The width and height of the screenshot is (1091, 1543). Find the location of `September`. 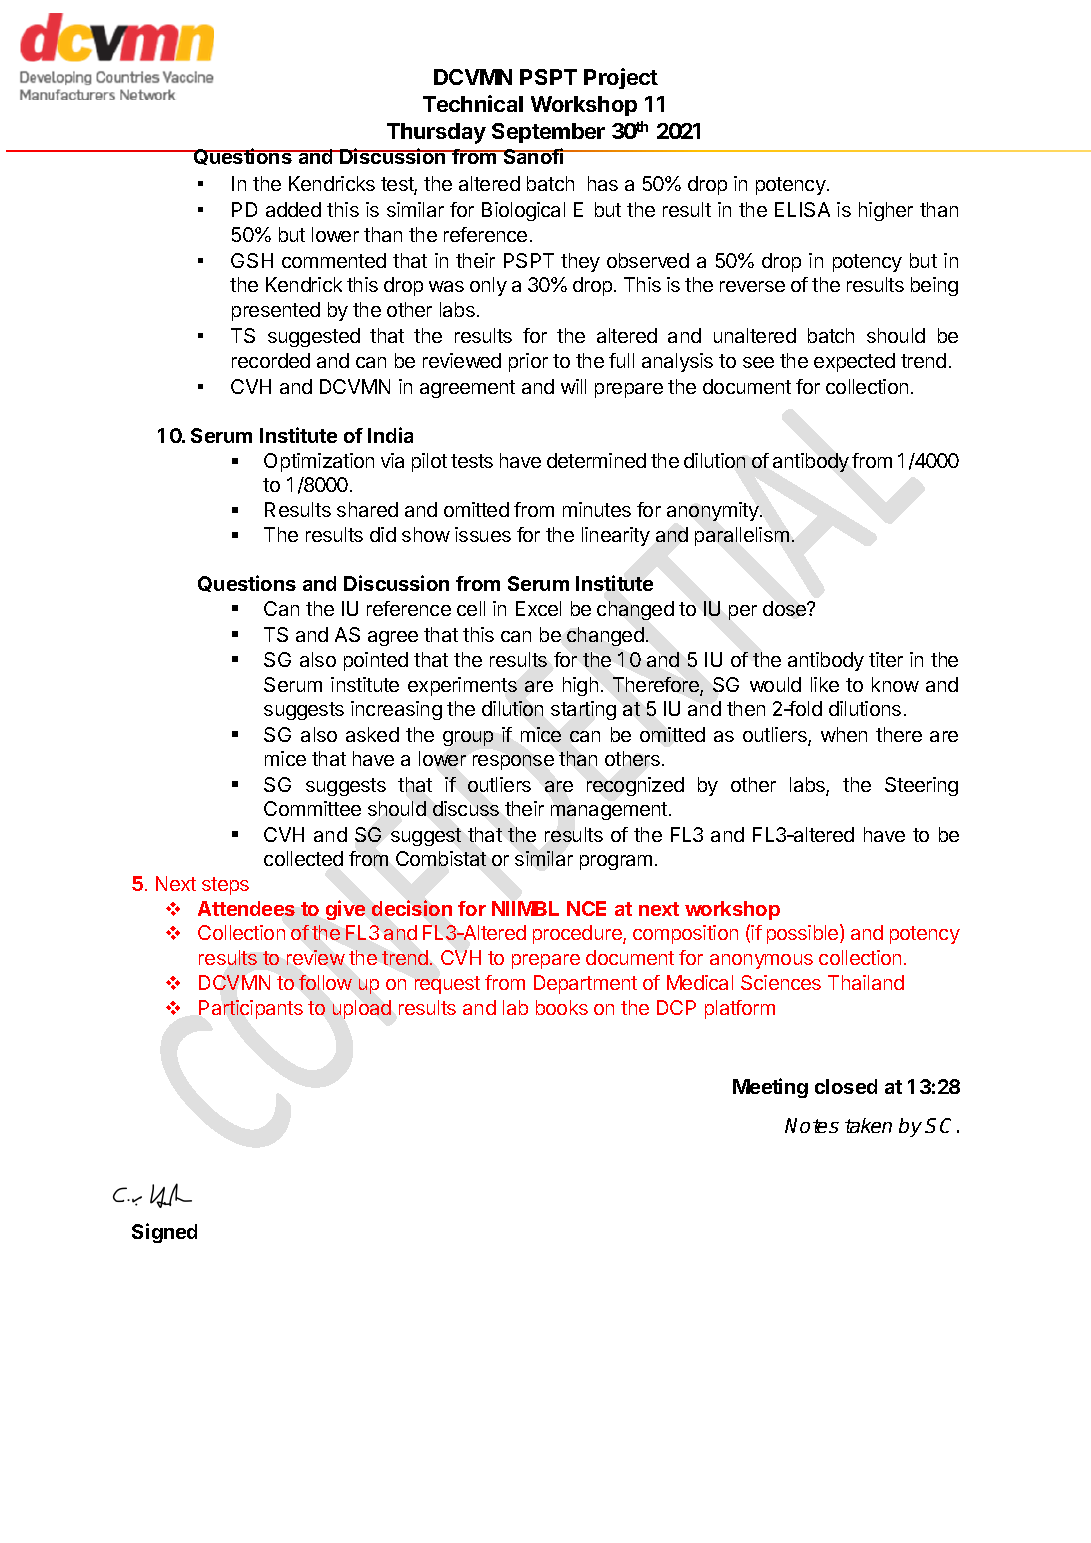

September is located at coordinates (548, 133).
